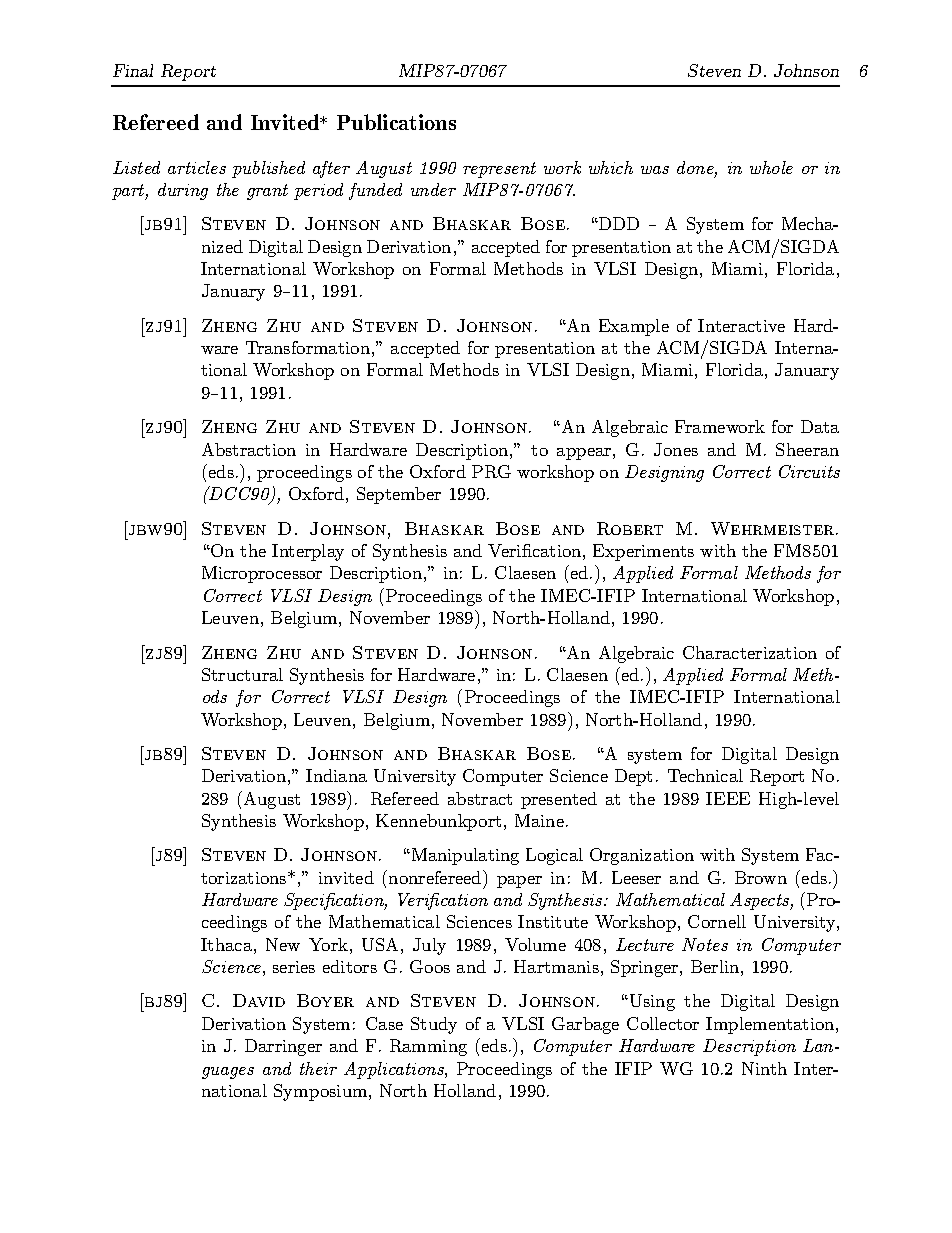  Describe the element at coordinates (259, 1000) in the screenshot. I see `David` at that location.
